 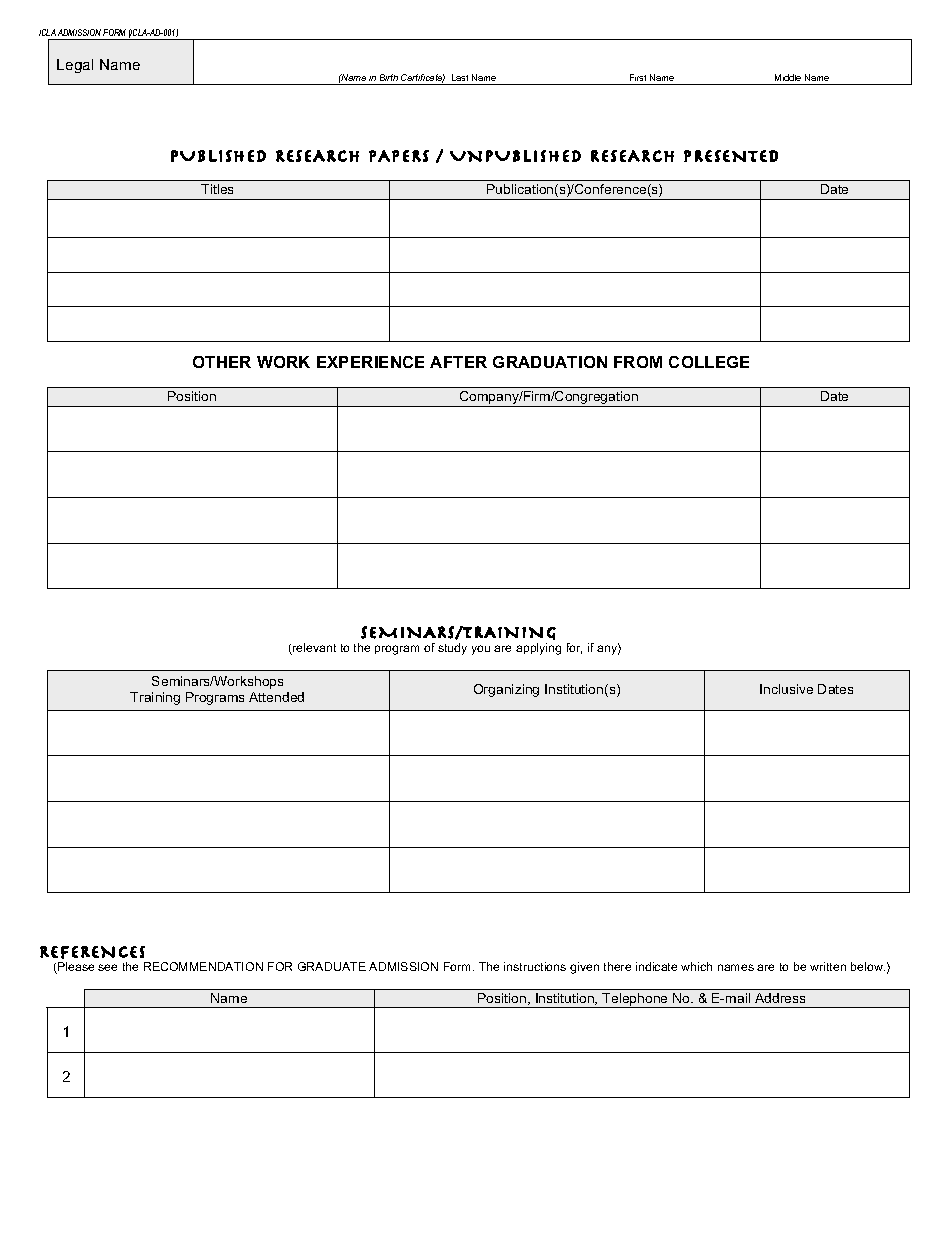 What do you see at coordinates (75, 66) in the image?
I see `Legal` at bounding box center [75, 66].
